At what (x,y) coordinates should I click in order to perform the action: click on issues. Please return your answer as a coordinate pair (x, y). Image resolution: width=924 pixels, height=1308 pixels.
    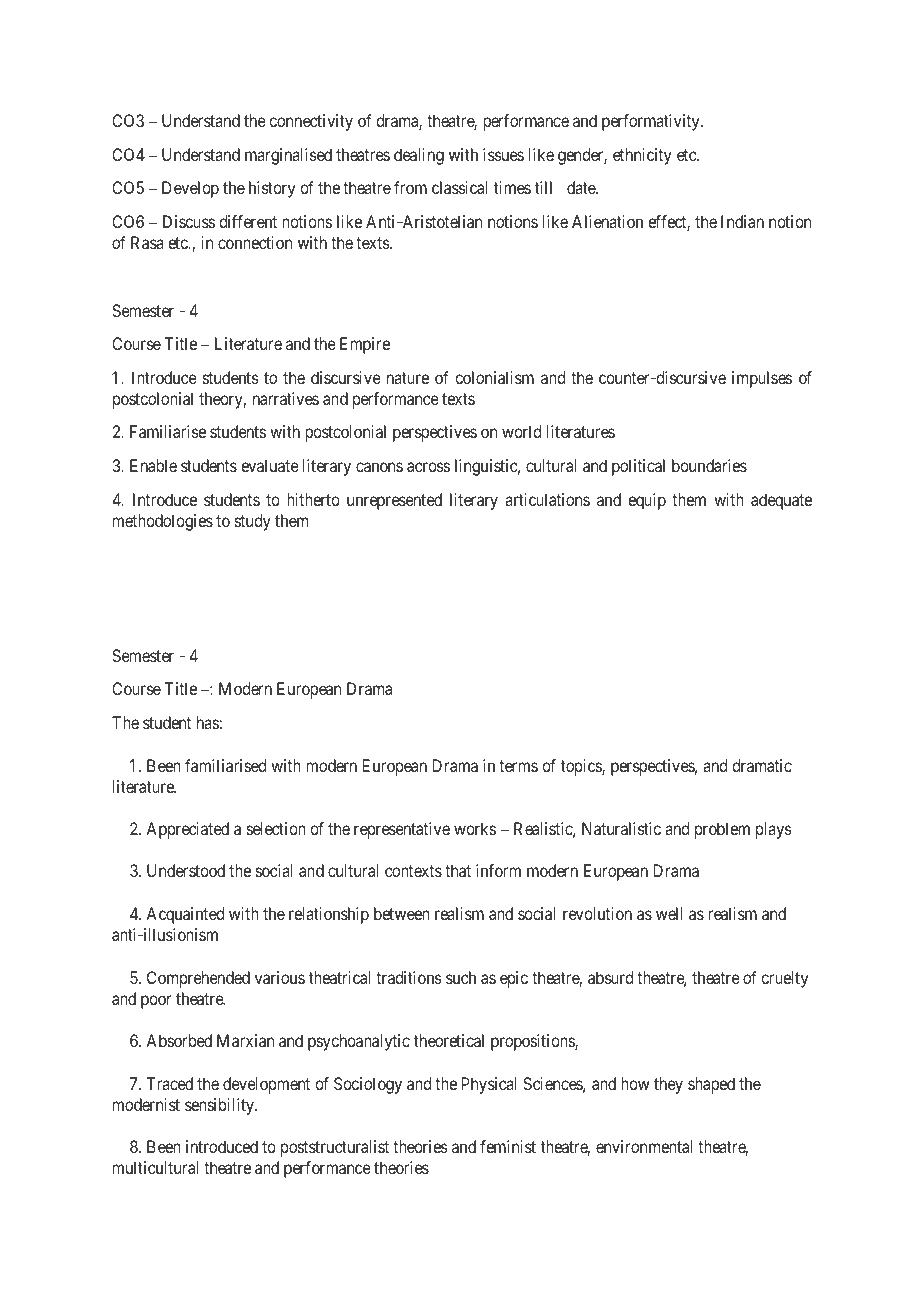
    Looking at the image, I should click on (503, 154).
